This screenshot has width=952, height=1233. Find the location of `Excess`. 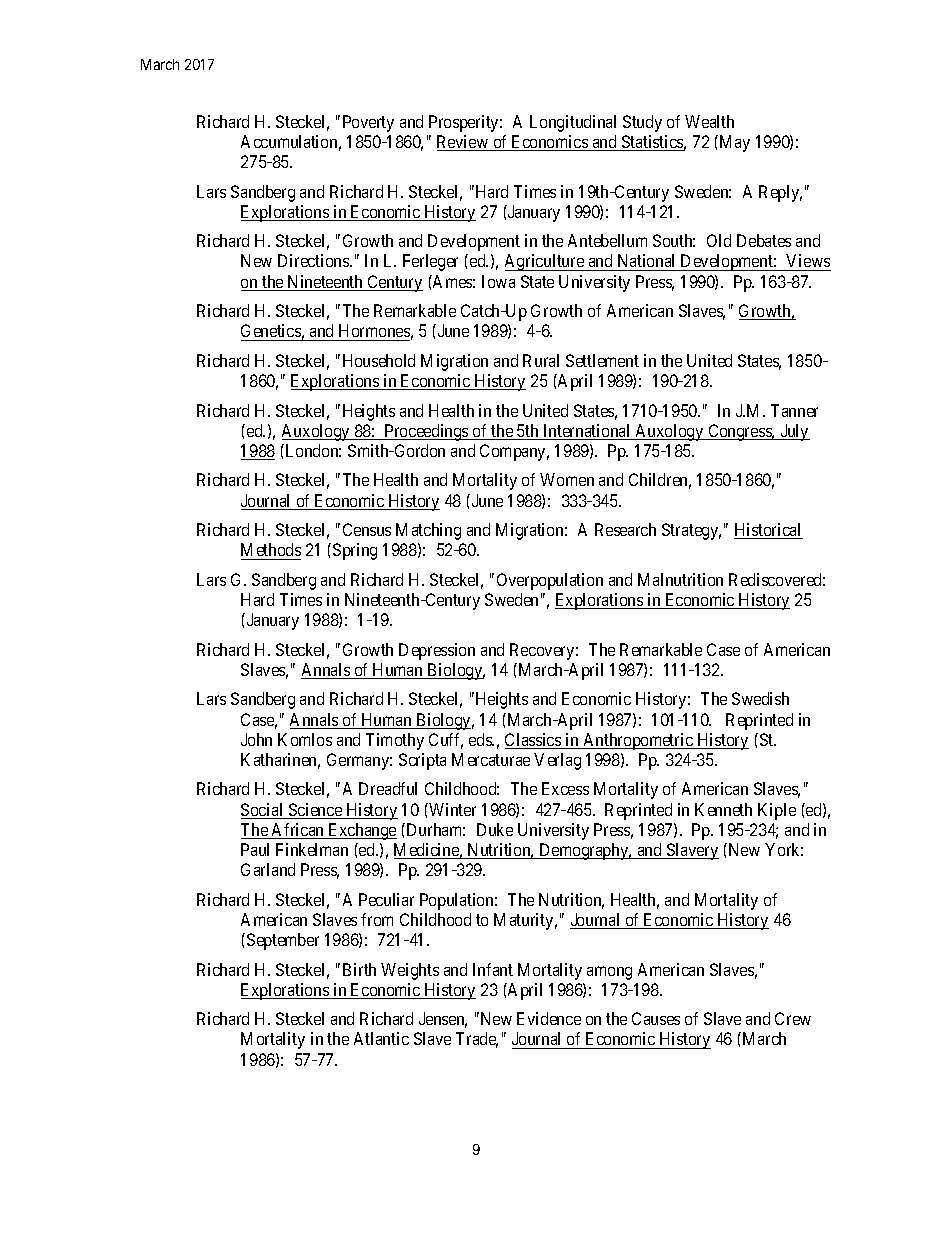

Excess is located at coordinates (565, 788).
